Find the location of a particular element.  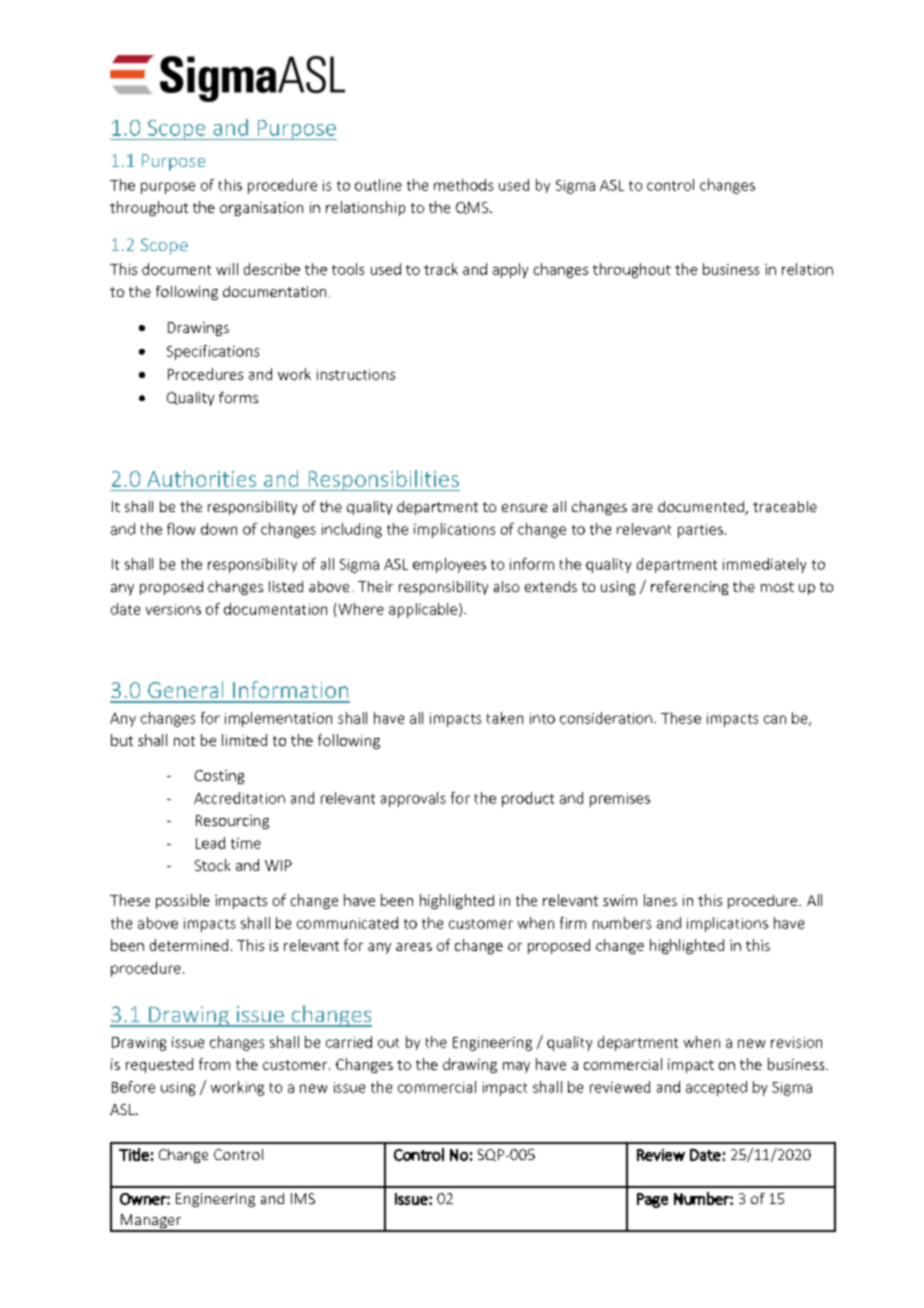

instructions is located at coordinates (356, 374).
